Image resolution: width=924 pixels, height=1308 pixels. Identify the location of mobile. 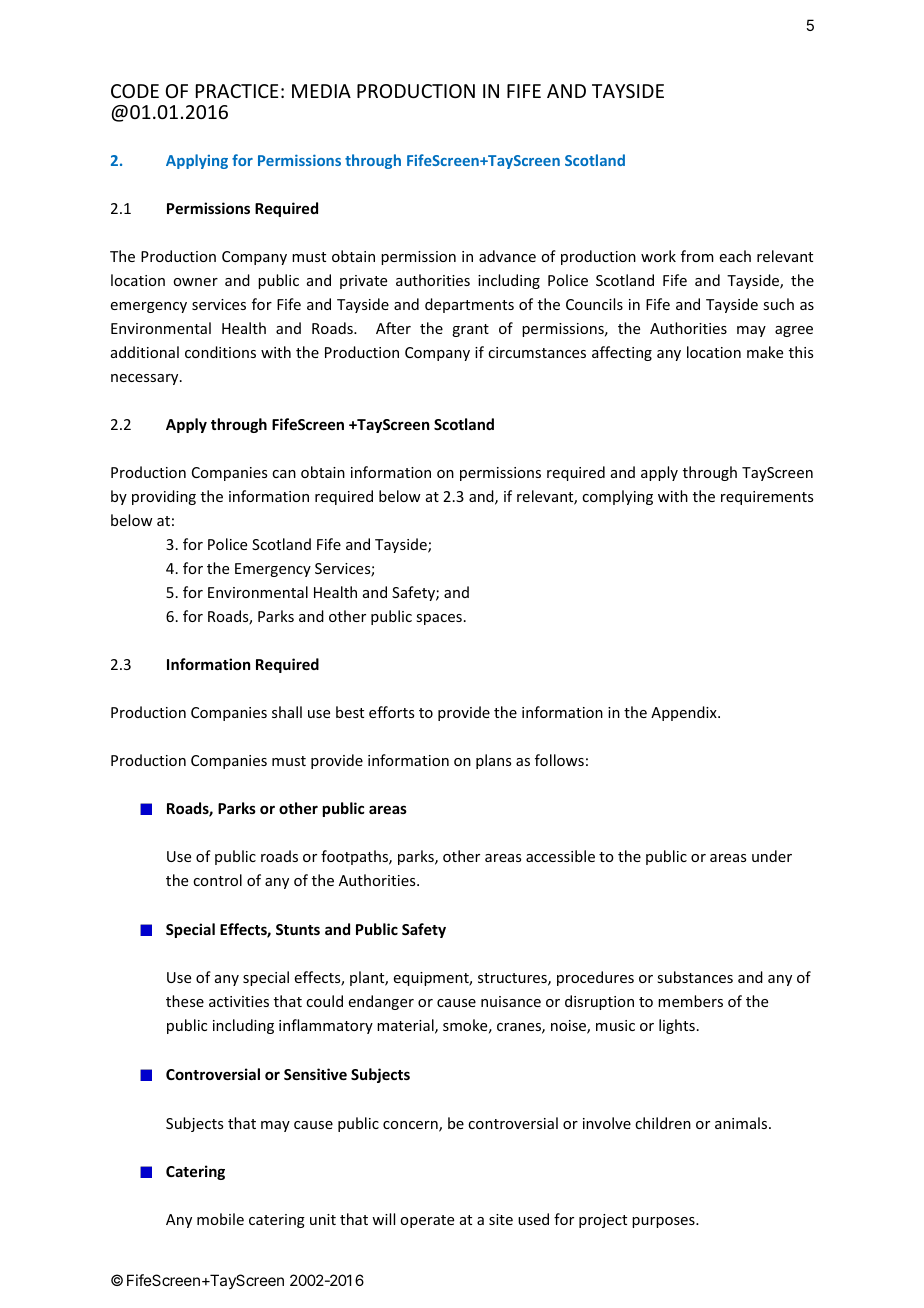
(220, 1219).
